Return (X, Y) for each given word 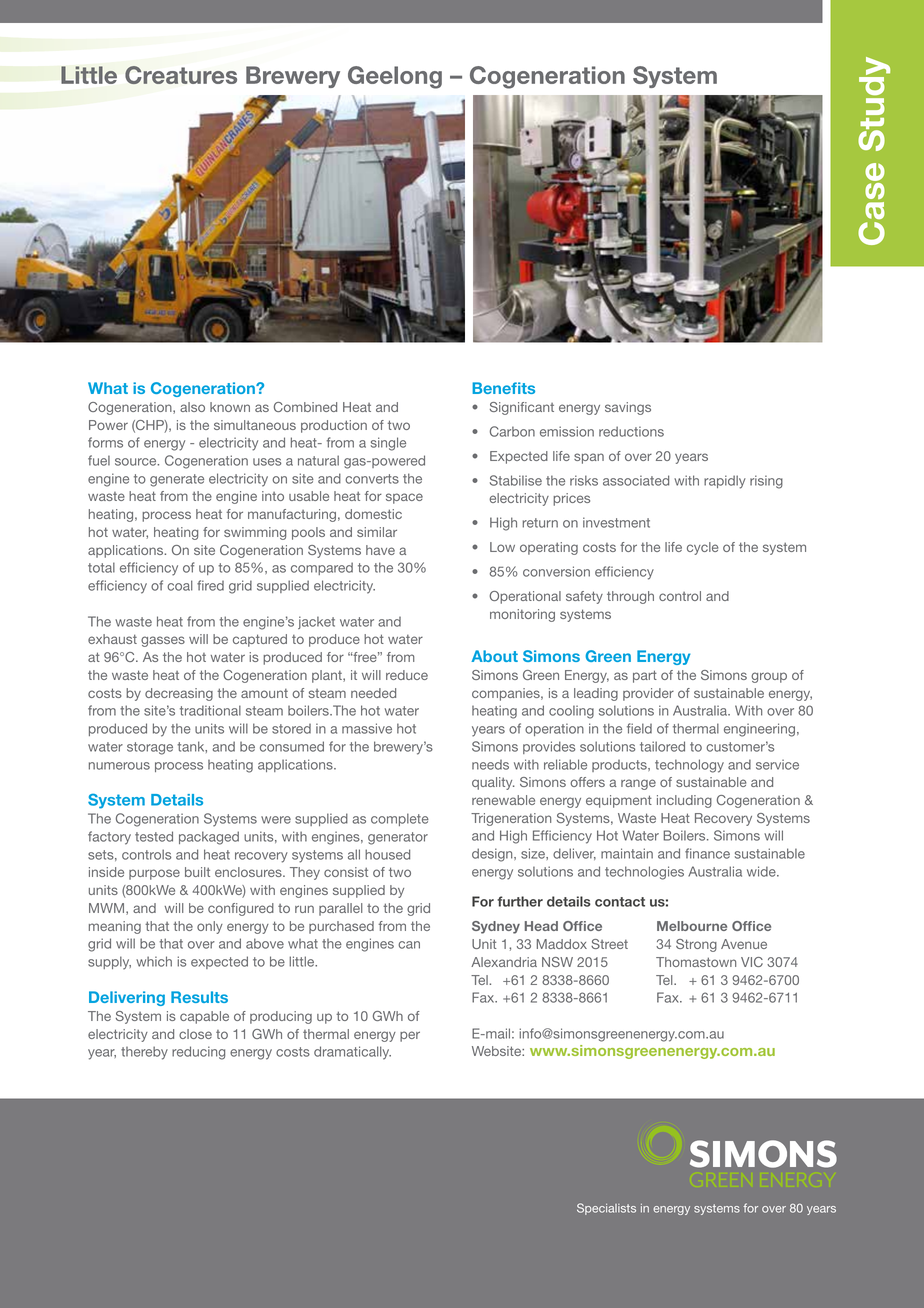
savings (628, 408)
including (684, 801)
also (192, 407)
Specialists (606, 1209)
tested (154, 836)
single (388, 444)
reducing (198, 1053)
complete (400, 819)
